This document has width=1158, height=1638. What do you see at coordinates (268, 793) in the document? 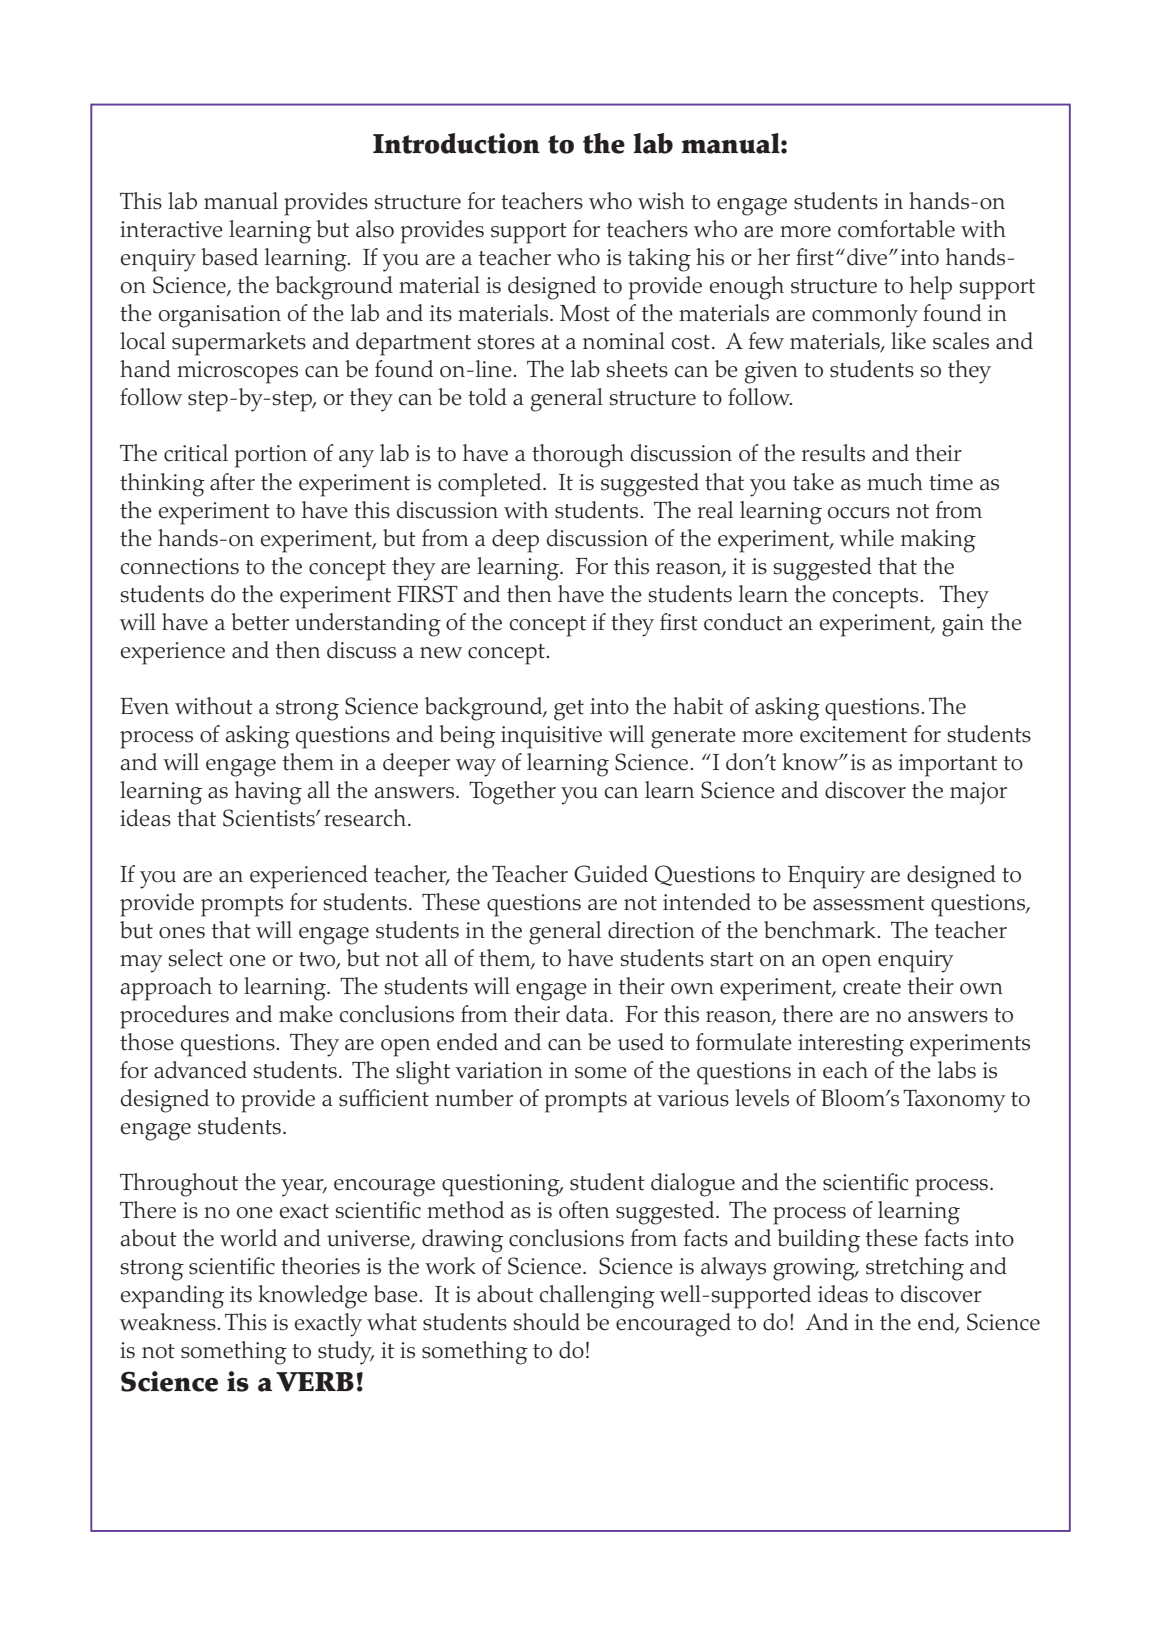
I see `having` at bounding box center [268, 793].
